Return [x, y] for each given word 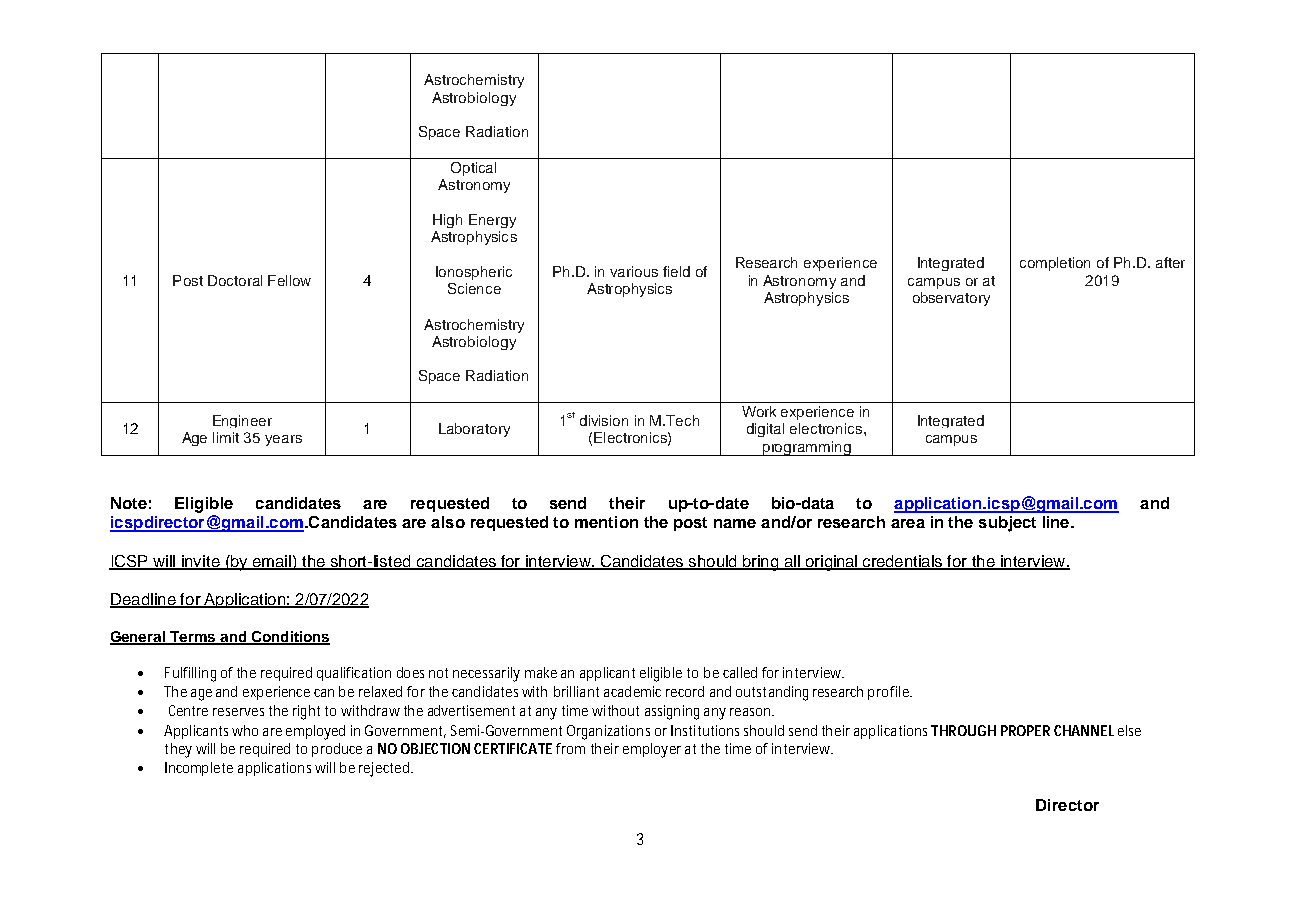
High [447, 221]
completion [1055, 264]
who [245, 730]
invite [201, 562]
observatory [951, 299]
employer [652, 750]
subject [1007, 524]
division [604, 420]
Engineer [242, 421]
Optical [473, 169]
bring [761, 563]
